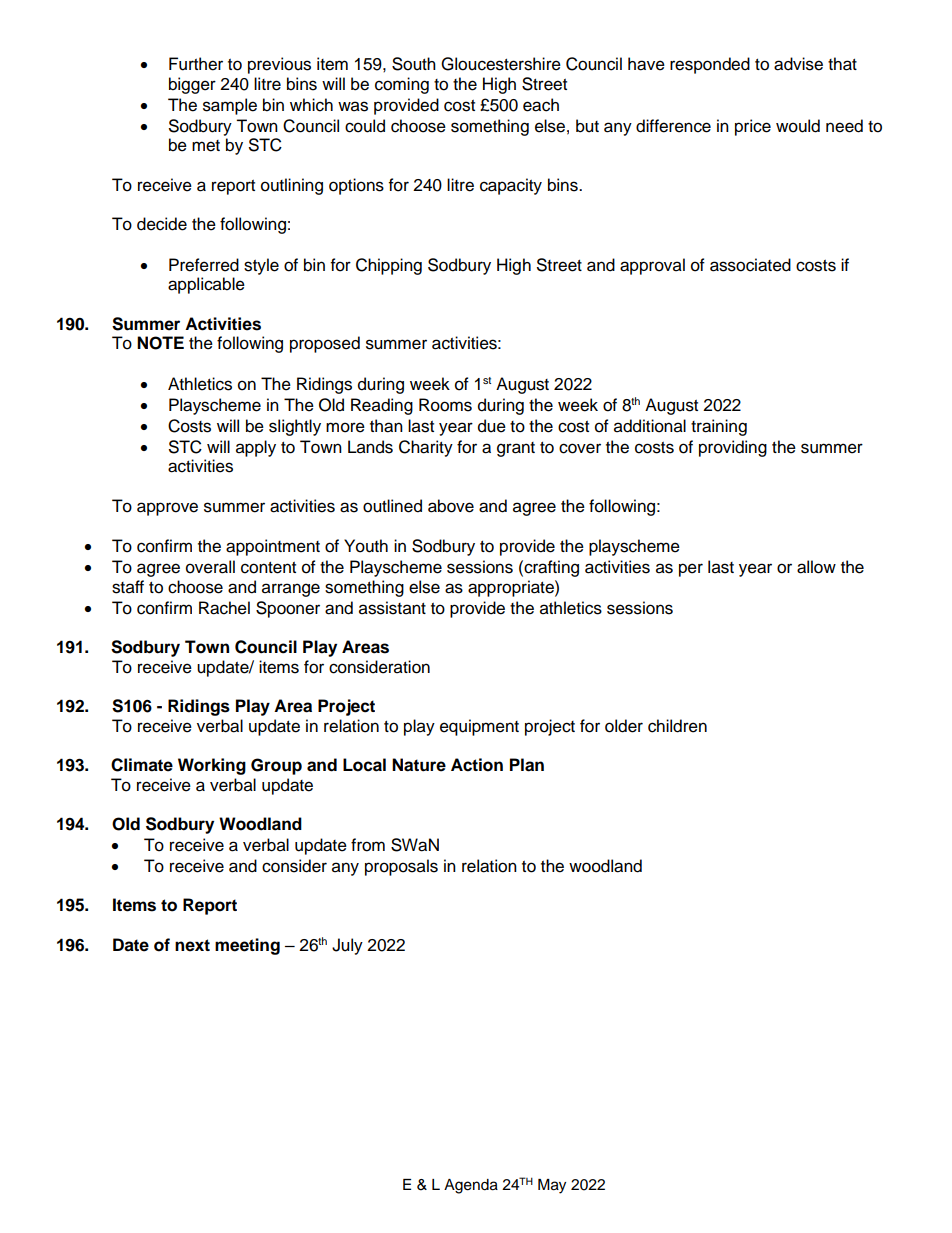  I want to click on NOTE, so click(160, 343).
